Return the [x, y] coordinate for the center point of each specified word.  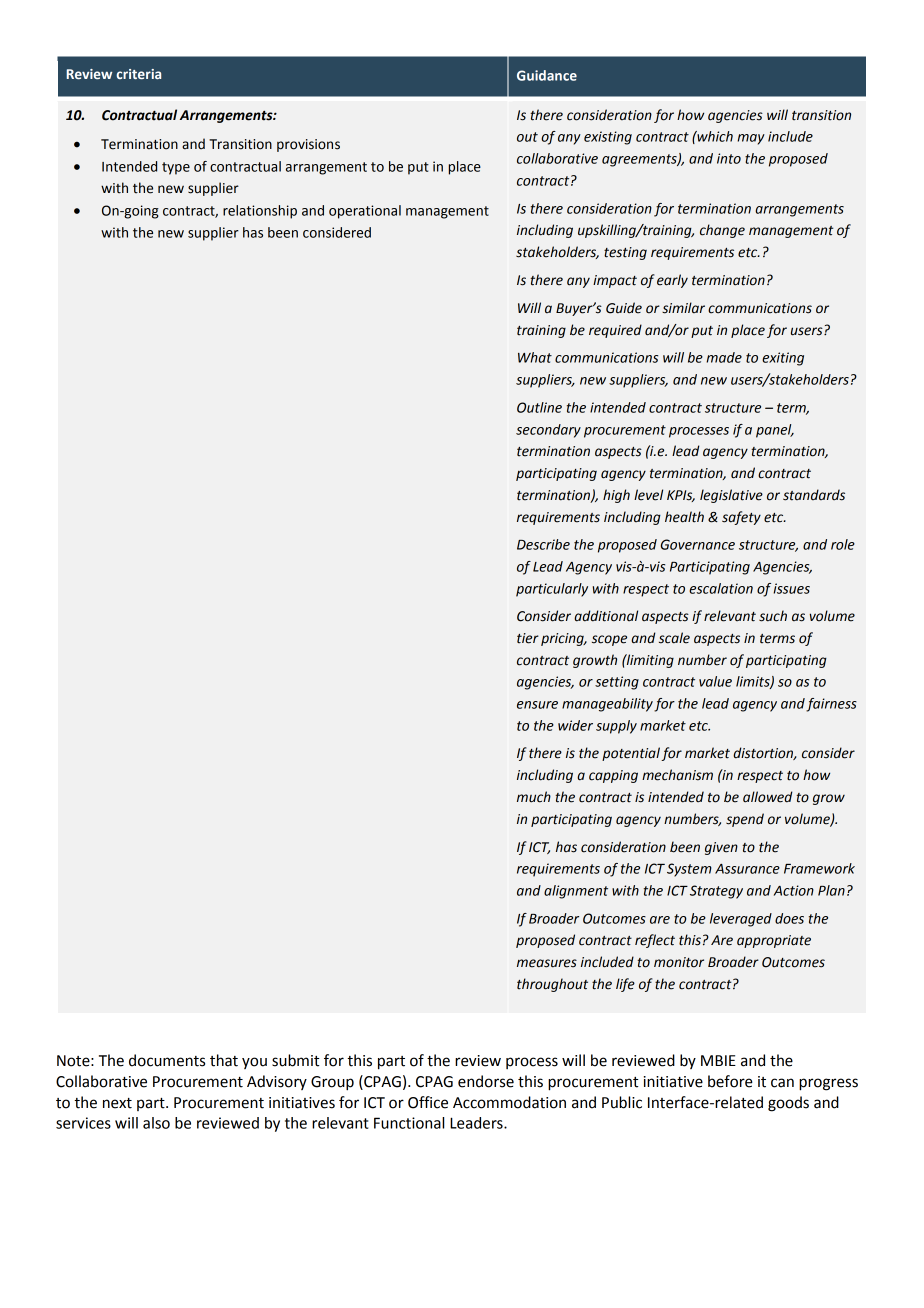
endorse [486, 1081]
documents [167, 1060]
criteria [138, 74]
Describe [543, 544]
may [751, 139]
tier [528, 638]
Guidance [547, 75]
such [773, 616]
